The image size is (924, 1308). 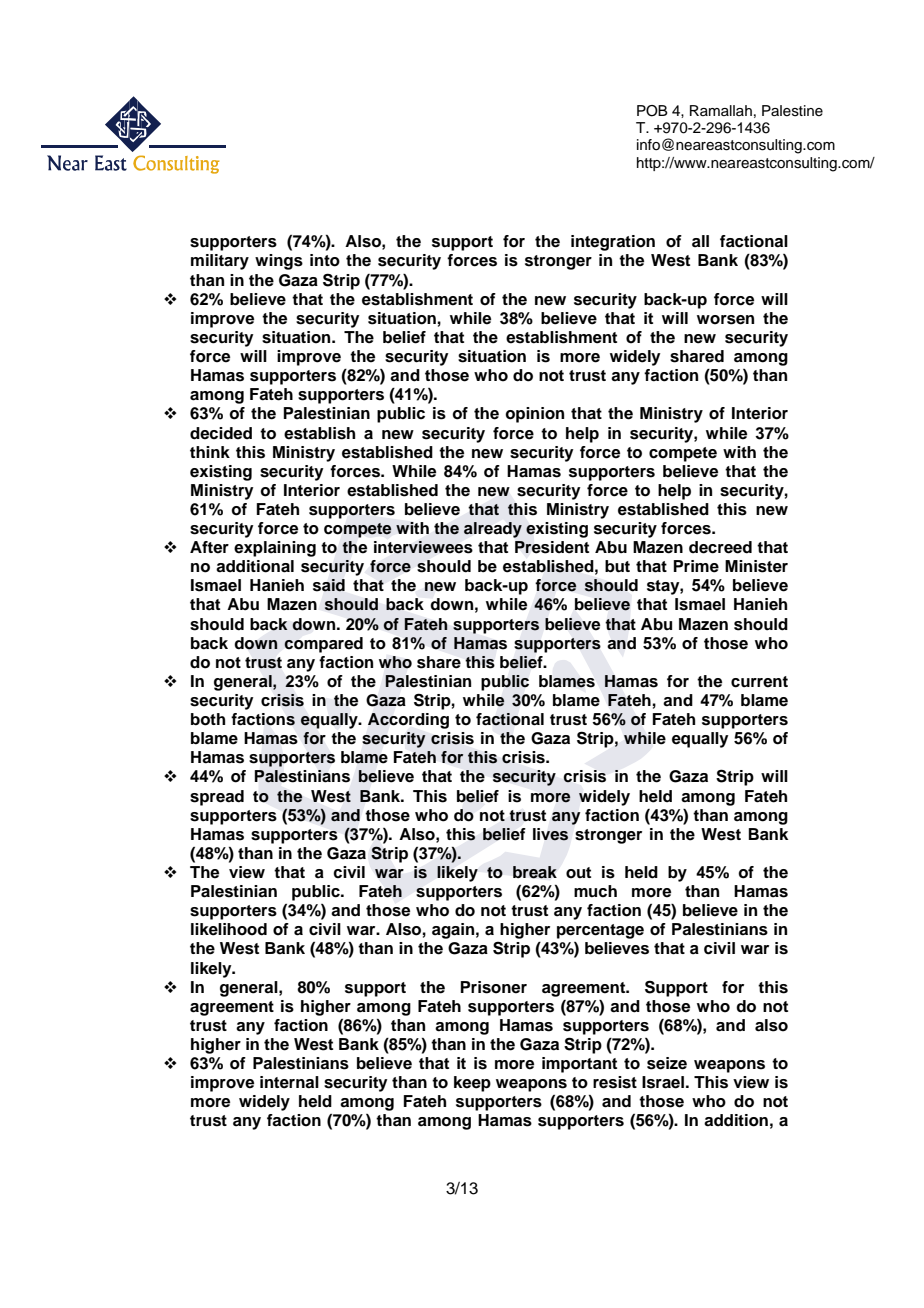 I want to click on worsen, so click(x=725, y=320).
